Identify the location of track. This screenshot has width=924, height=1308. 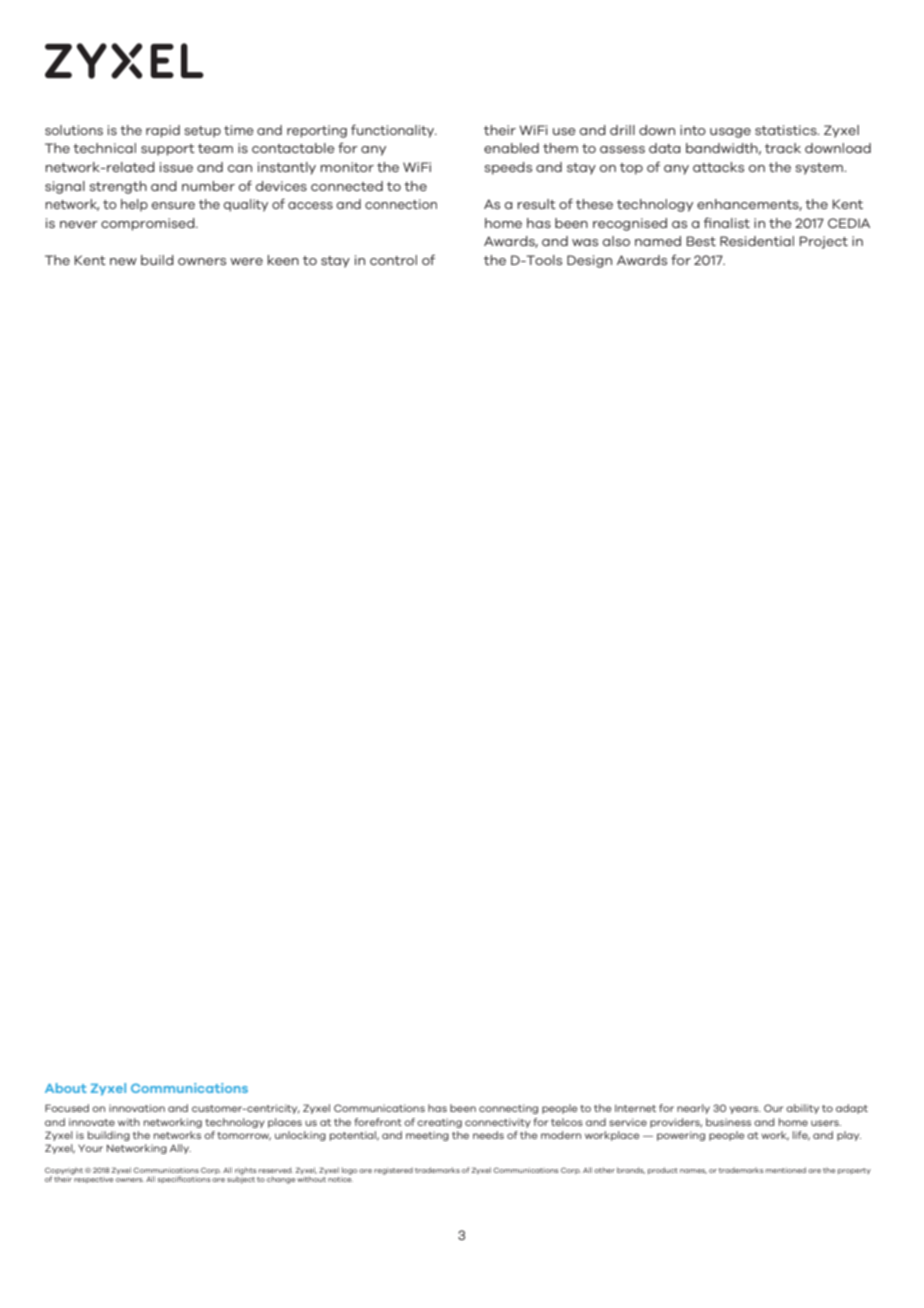
(783, 148).
